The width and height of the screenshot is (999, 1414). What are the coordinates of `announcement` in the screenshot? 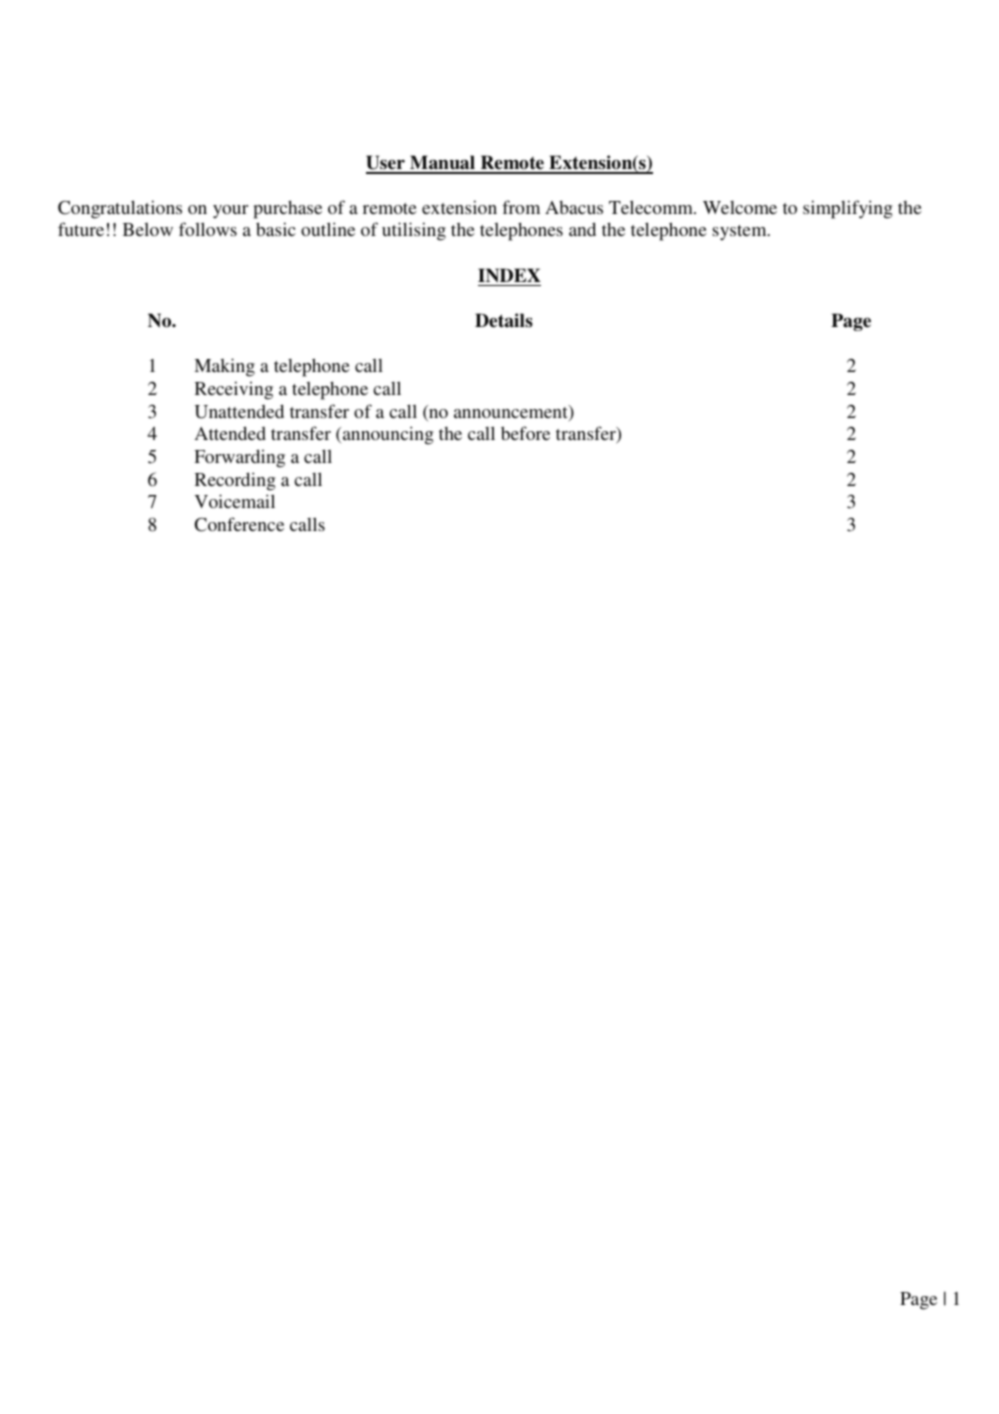 It's located at (512, 413).
